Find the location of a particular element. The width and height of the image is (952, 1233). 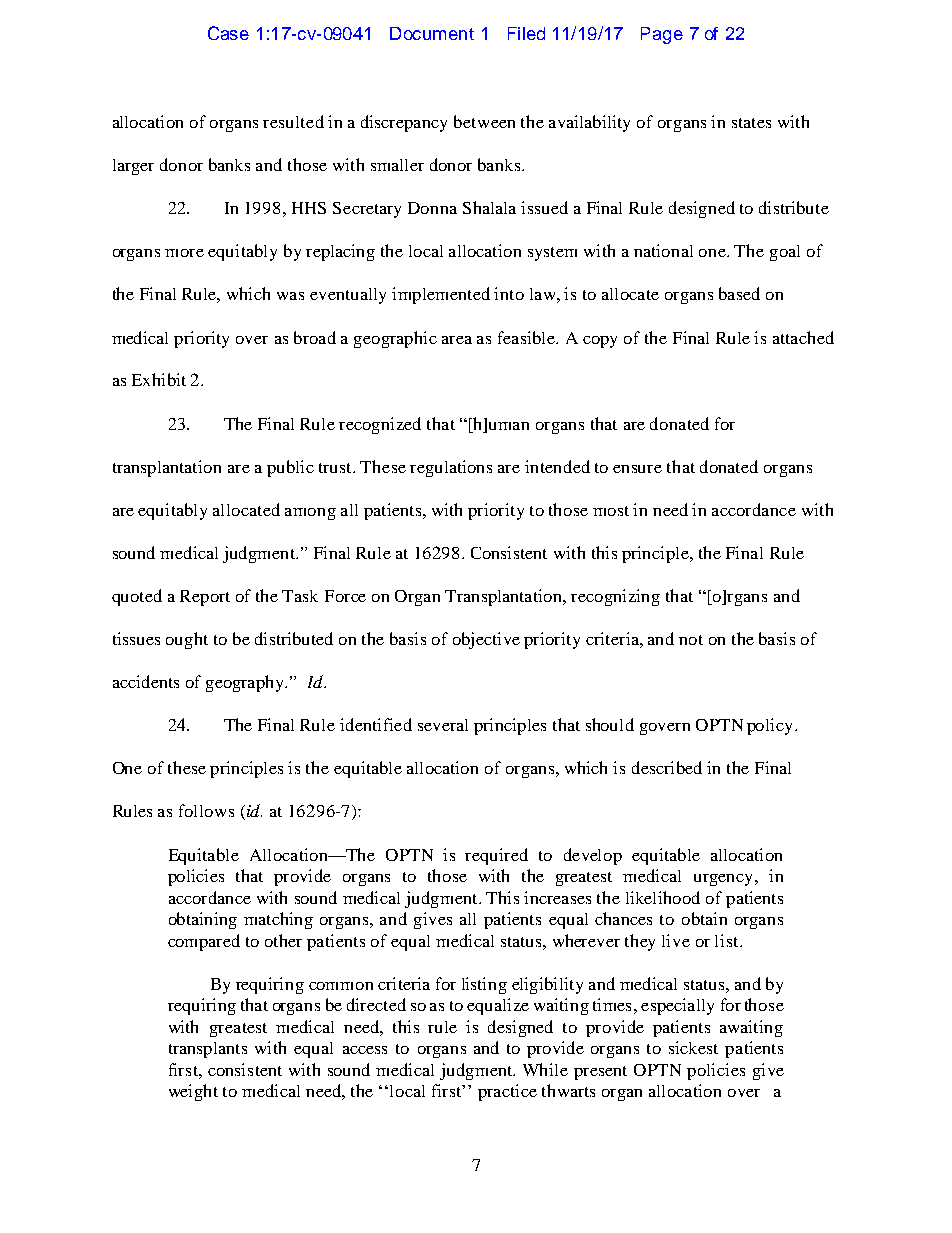

Document is located at coordinates (432, 33).
